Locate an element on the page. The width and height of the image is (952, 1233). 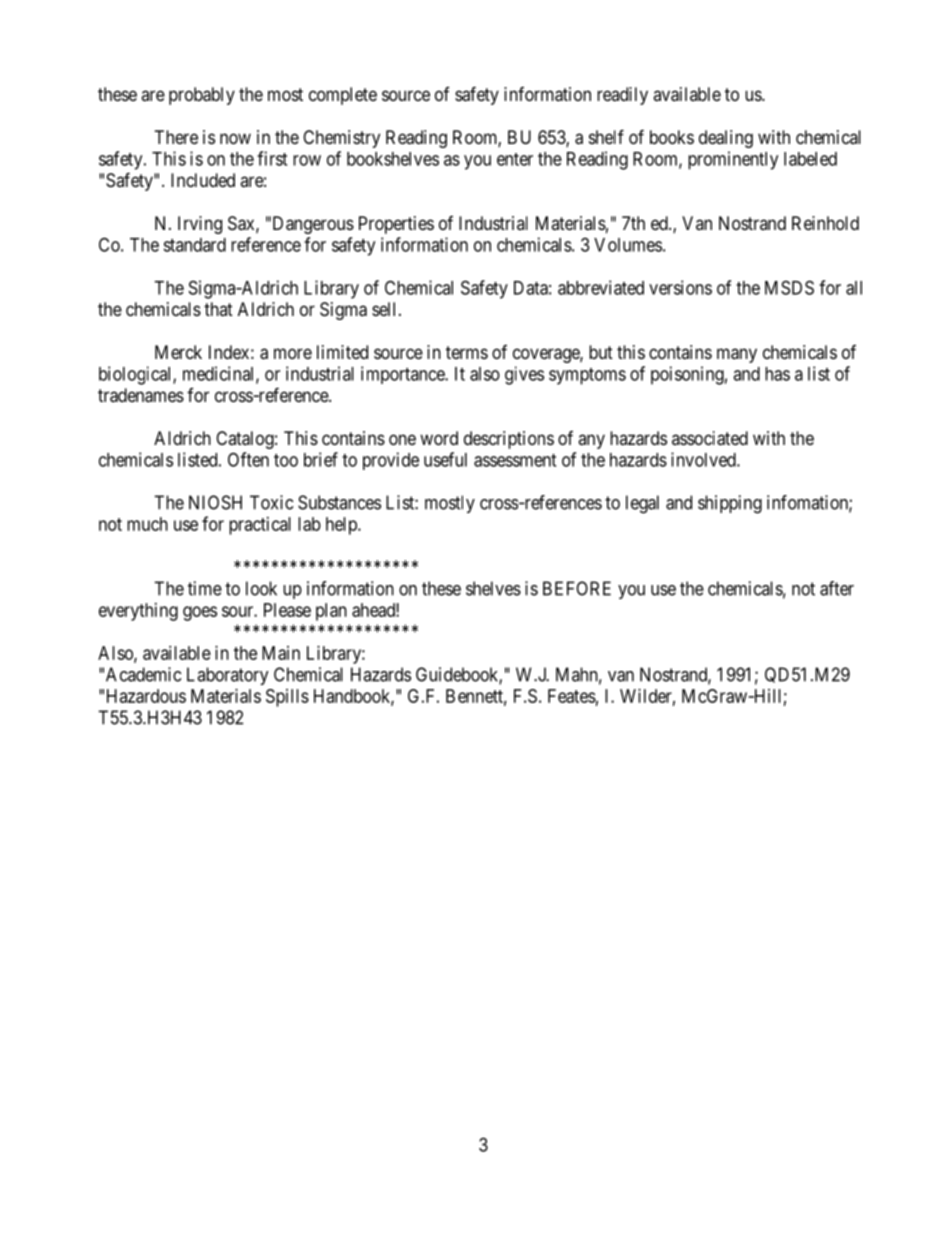
enter is located at coordinates (515, 159).
